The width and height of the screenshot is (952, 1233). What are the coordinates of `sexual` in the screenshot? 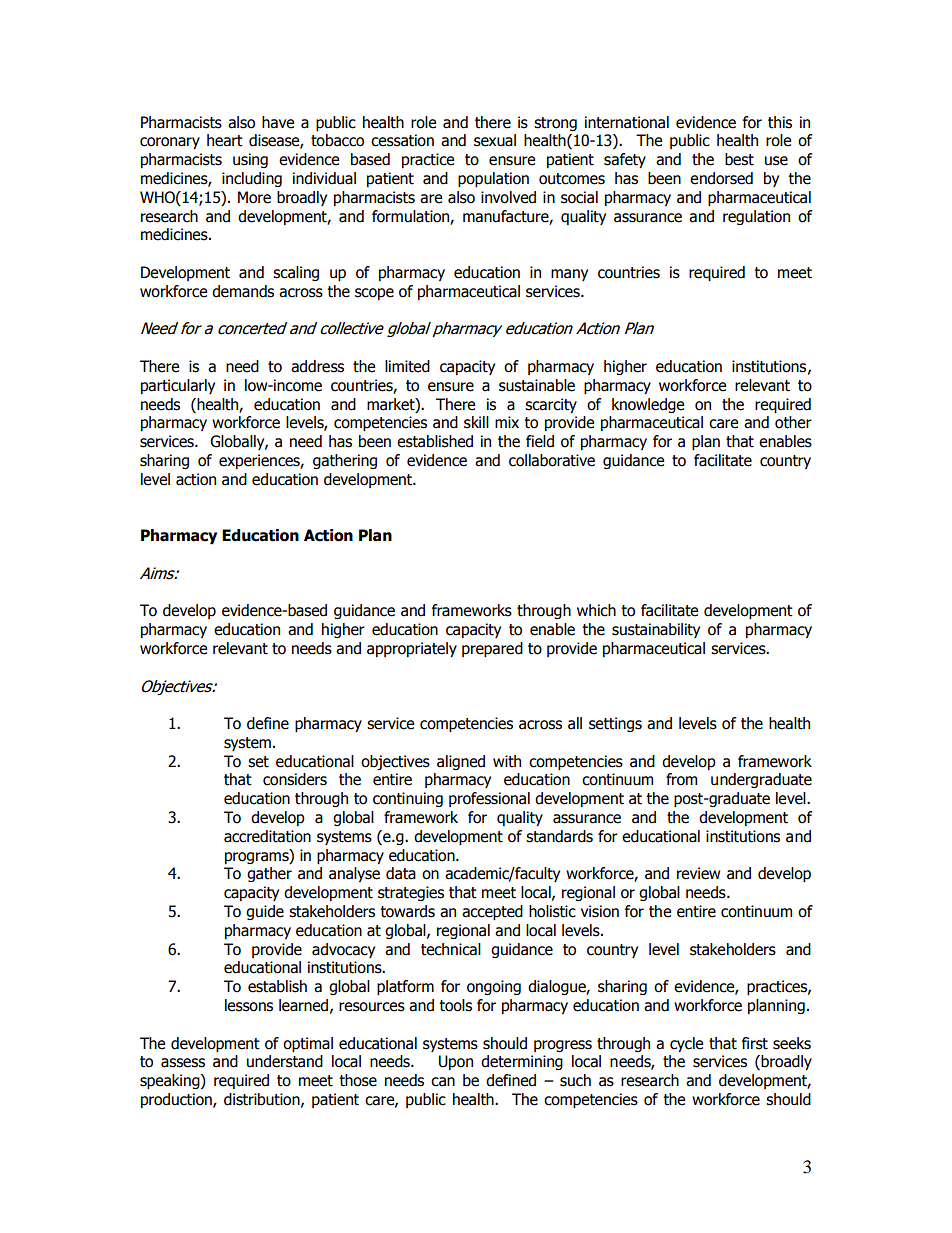 It's located at (495, 140).
